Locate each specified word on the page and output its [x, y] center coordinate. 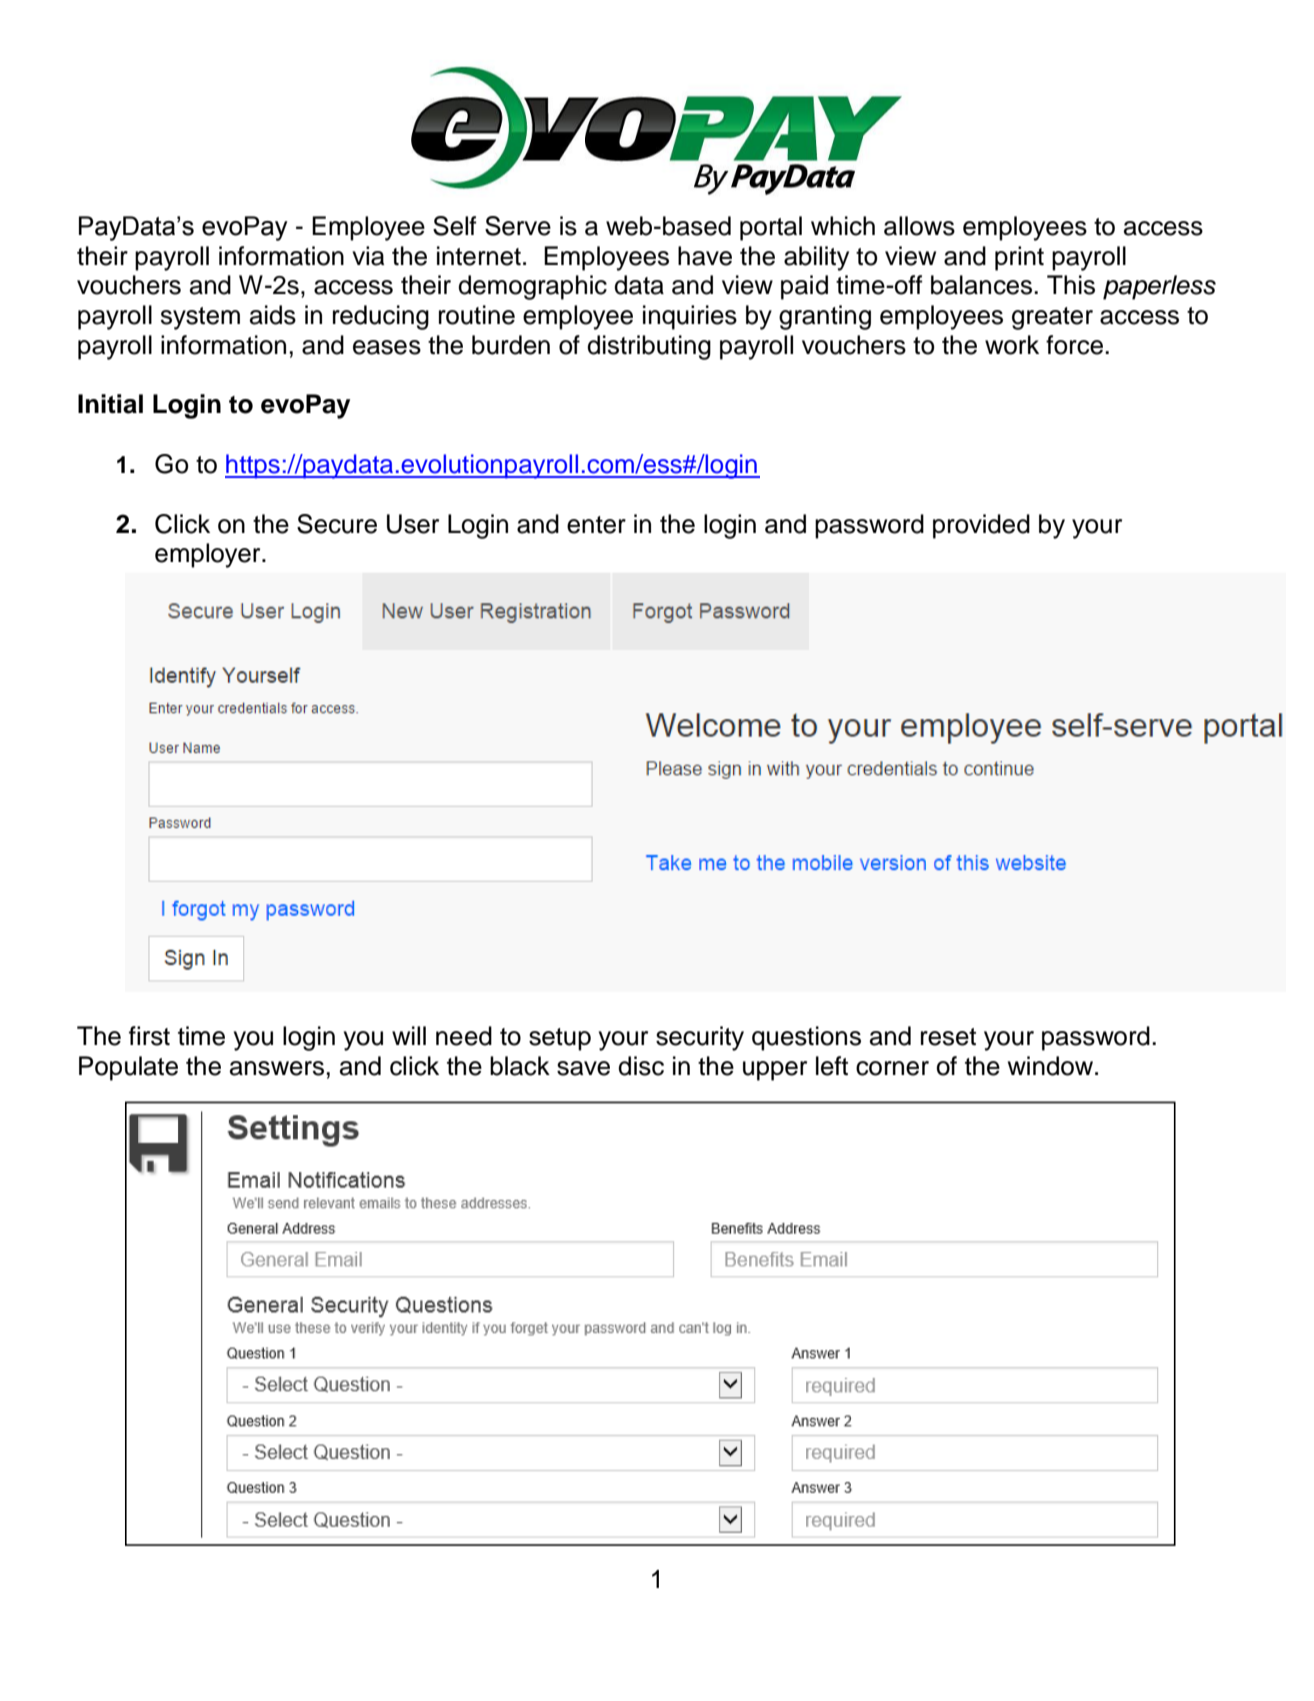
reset [948, 1037]
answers [277, 1068]
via [368, 256]
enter [596, 525]
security [700, 1038]
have [705, 256]
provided [981, 526]
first [149, 1036]
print [1019, 258]
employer [209, 555]
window [1052, 1066]
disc [641, 1066]
